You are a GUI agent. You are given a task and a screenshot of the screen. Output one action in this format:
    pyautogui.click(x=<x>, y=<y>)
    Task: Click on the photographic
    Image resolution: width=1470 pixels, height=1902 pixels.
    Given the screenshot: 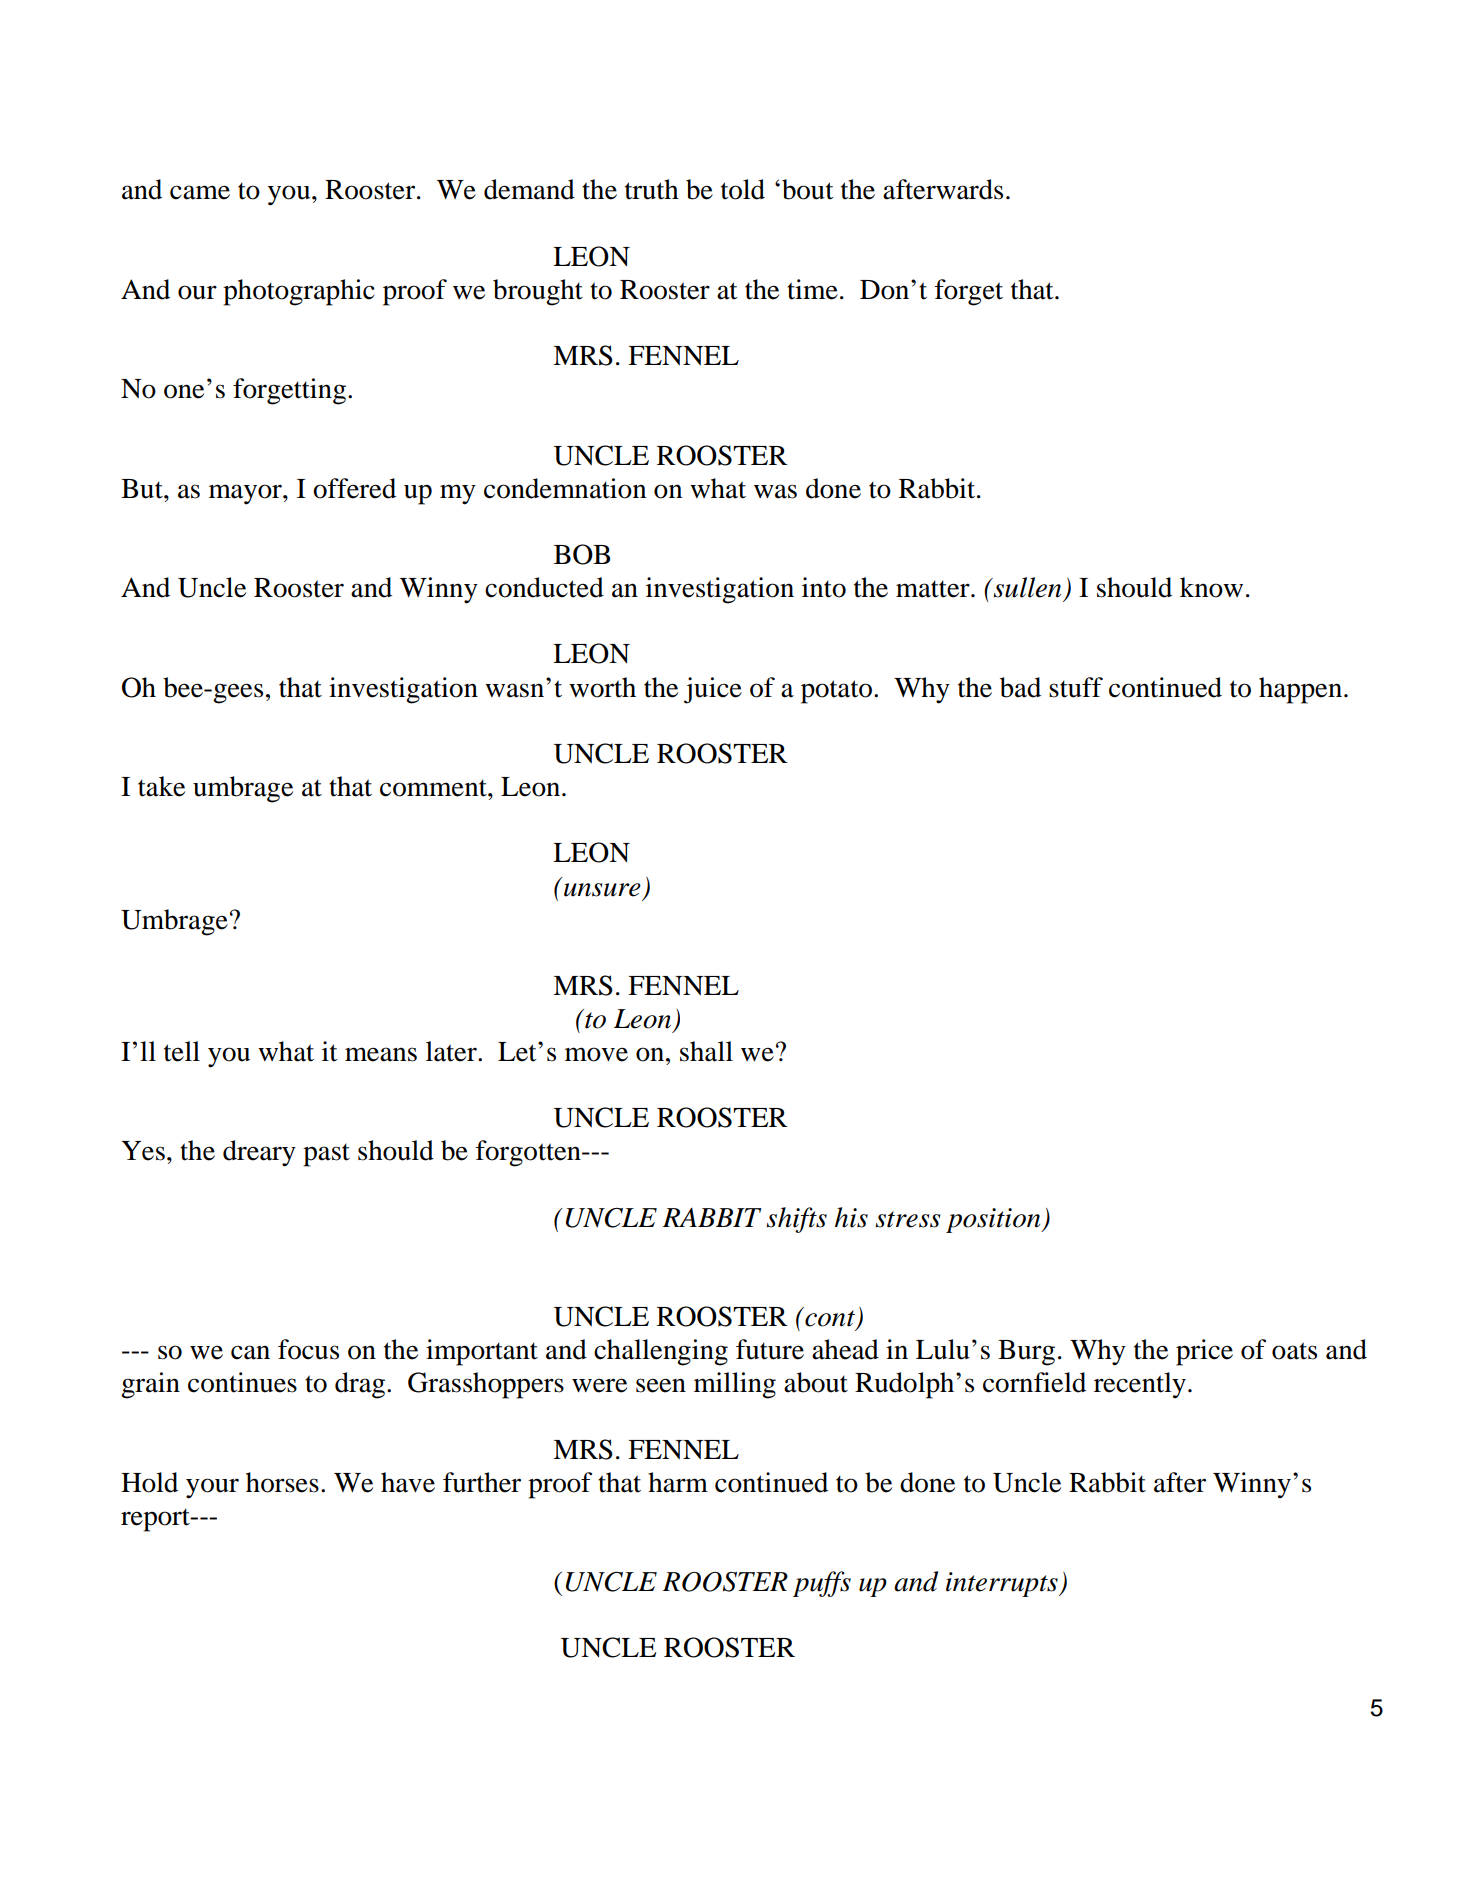 What is the action you would take?
    pyautogui.click(x=299, y=292)
